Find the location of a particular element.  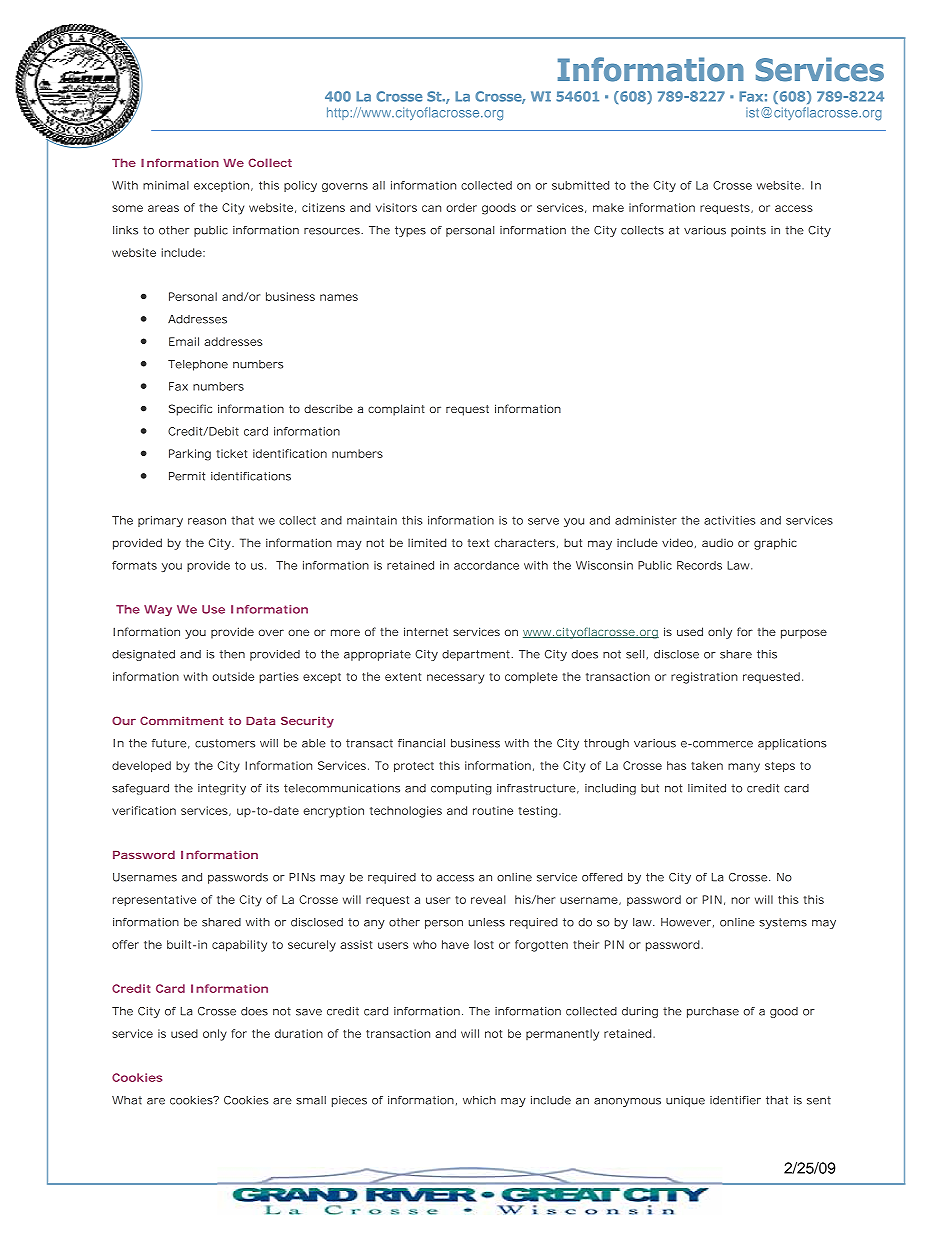

points is located at coordinates (748, 231).
